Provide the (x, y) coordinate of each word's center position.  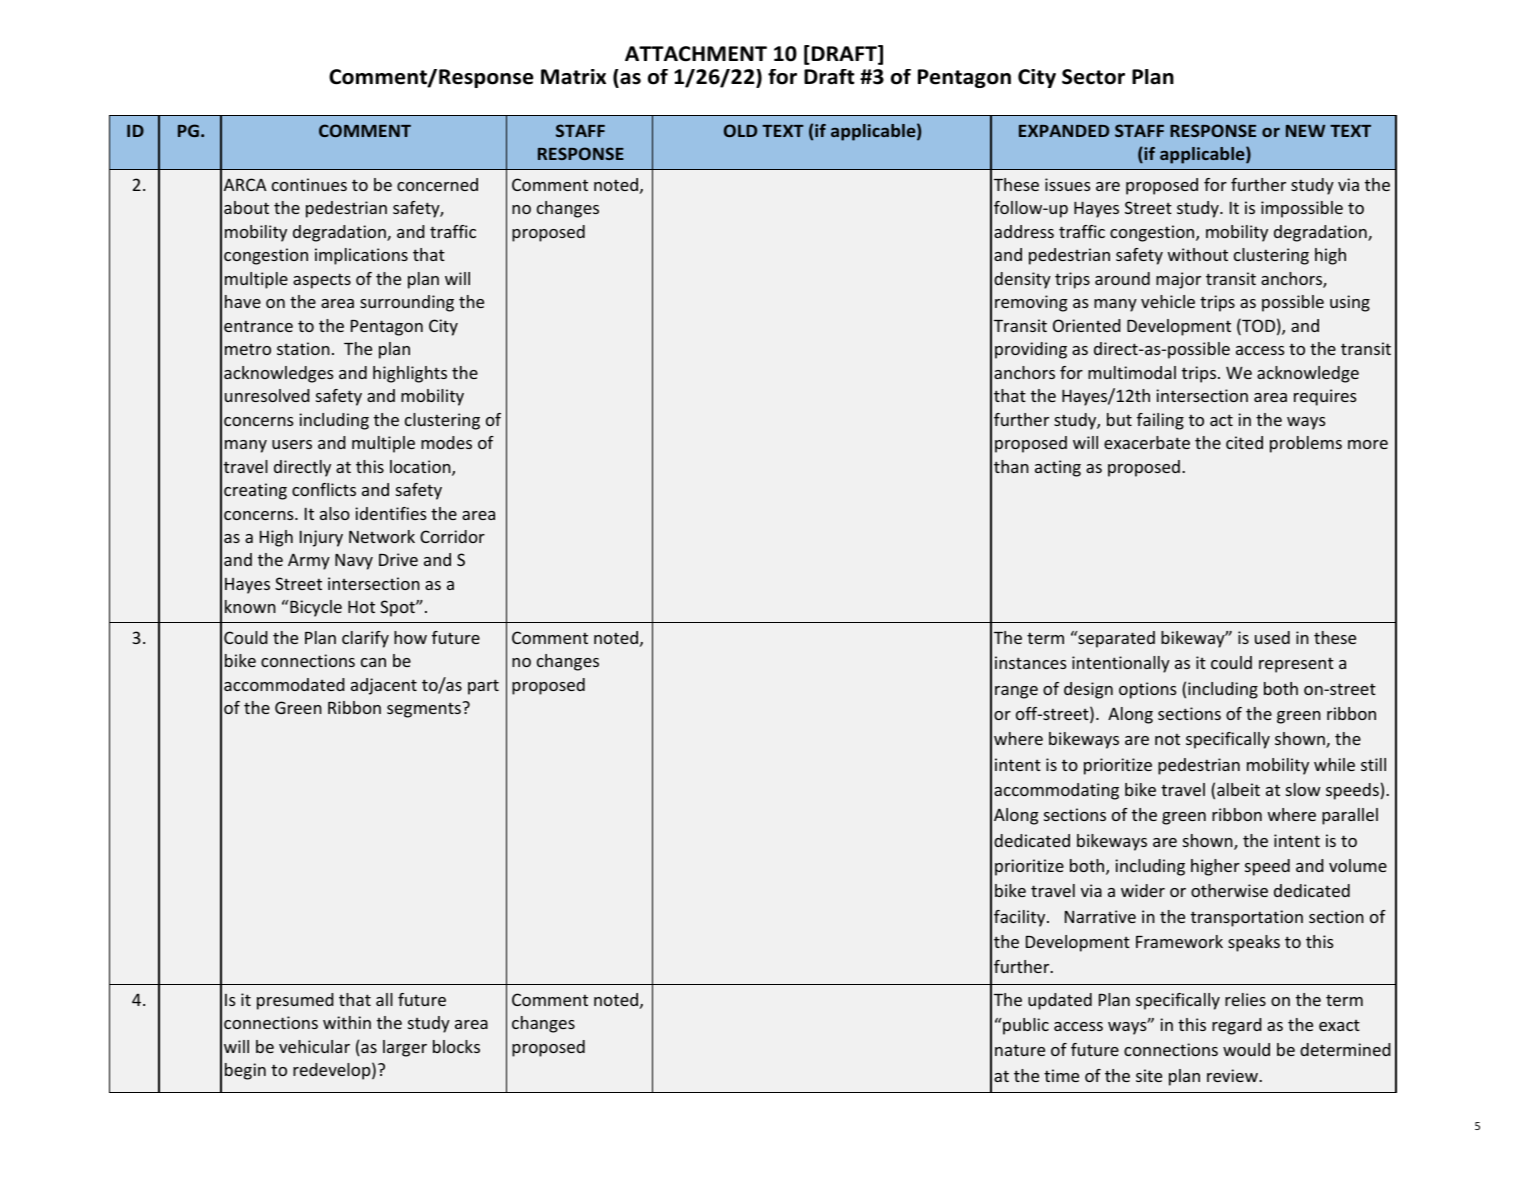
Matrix (573, 77)
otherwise (1229, 890)
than (1011, 466)
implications (361, 256)
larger (405, 1048)
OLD (740, 130)
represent (1296, 665)
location (421, 468)
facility (1021, 918)
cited (1244, 442)
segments (425, 710)
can (373, 662)
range (1016, 692)
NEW (1305, 131)
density (1022, 280)
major (1178, 280)
